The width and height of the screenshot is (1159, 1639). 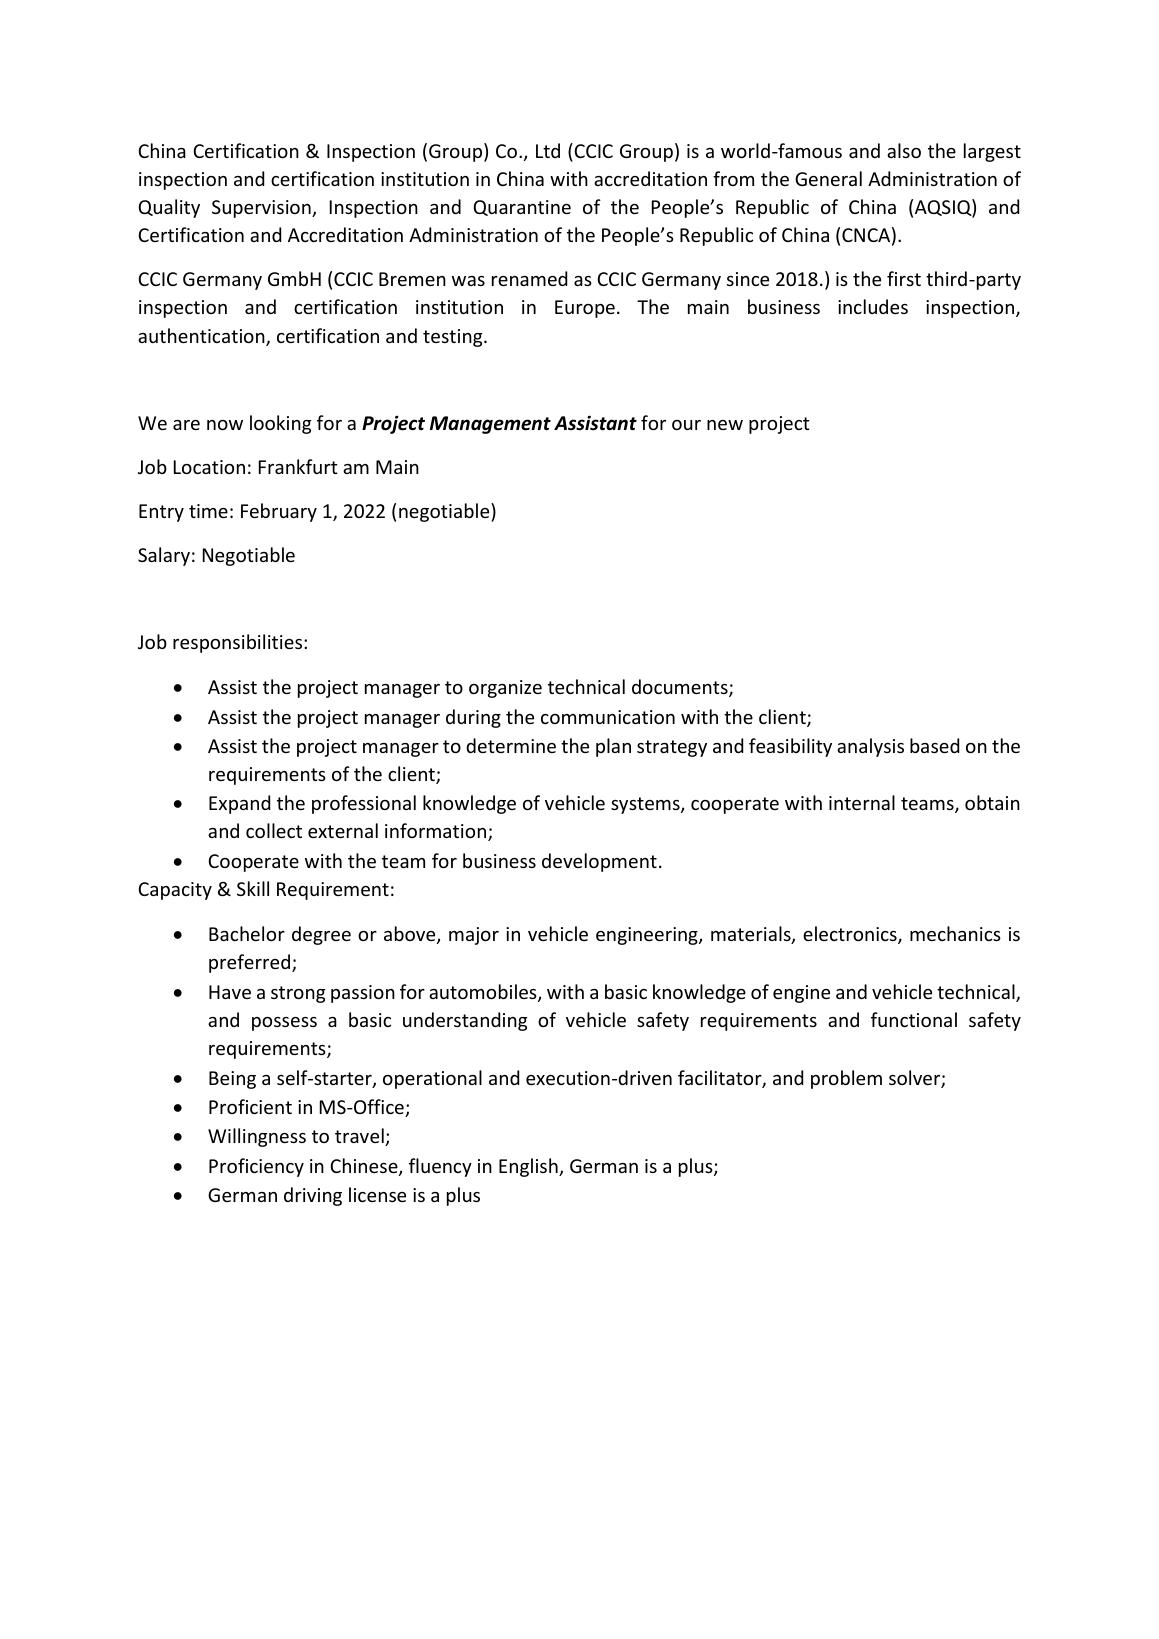 I want to click on plan, so click(x=613, y=747).
